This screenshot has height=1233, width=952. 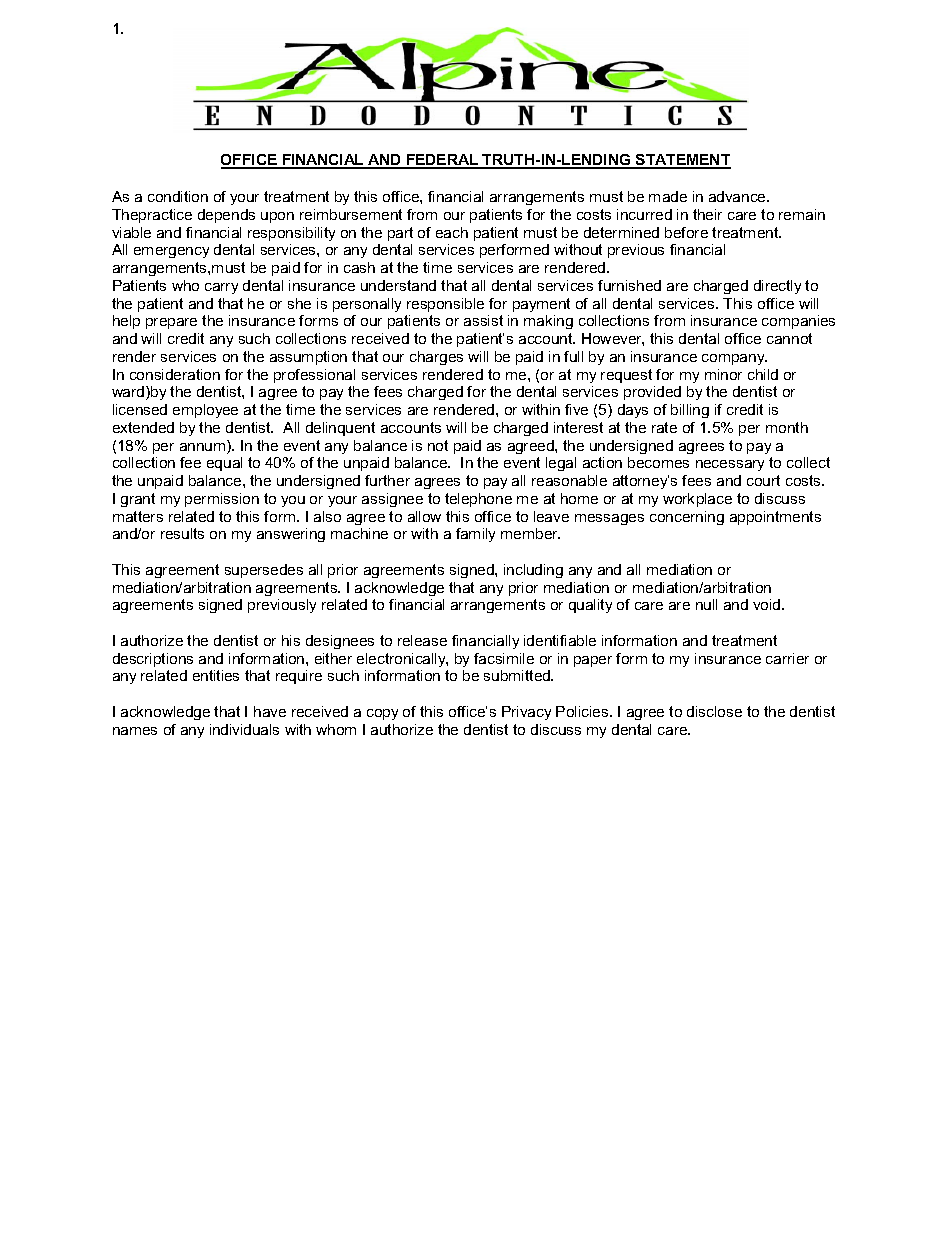 I want to click on legal, so click(x=561, y=464).
